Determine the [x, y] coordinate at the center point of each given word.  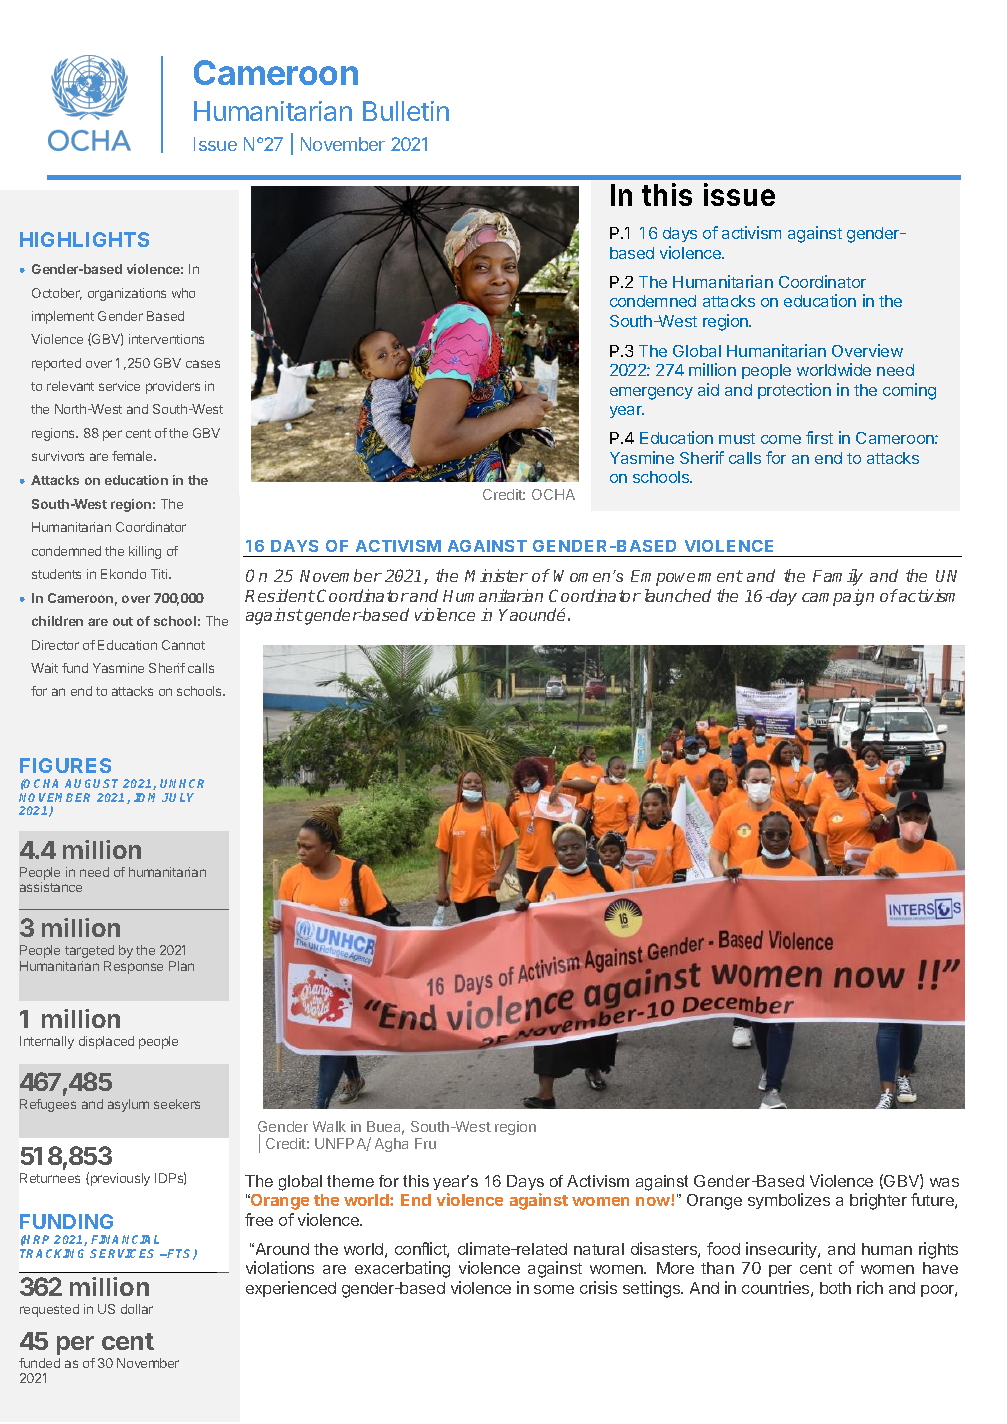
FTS [180, 1254]
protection [794, 391]
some [554, 1289]
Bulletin [406, 111]
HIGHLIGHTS [84, 239]
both [835, 1288]
